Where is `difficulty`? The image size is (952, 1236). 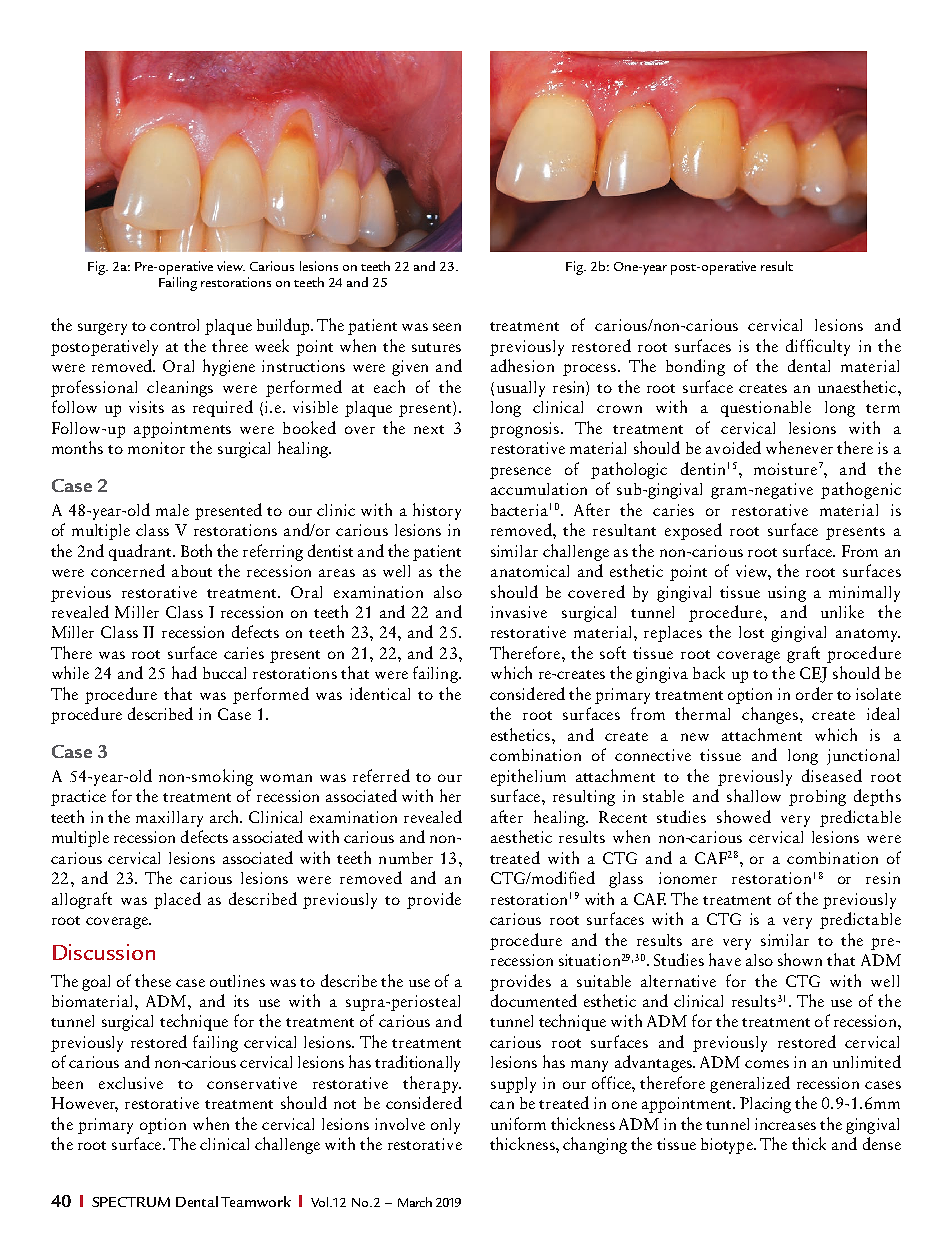
difficulty is located at coordinates (818, 347).
